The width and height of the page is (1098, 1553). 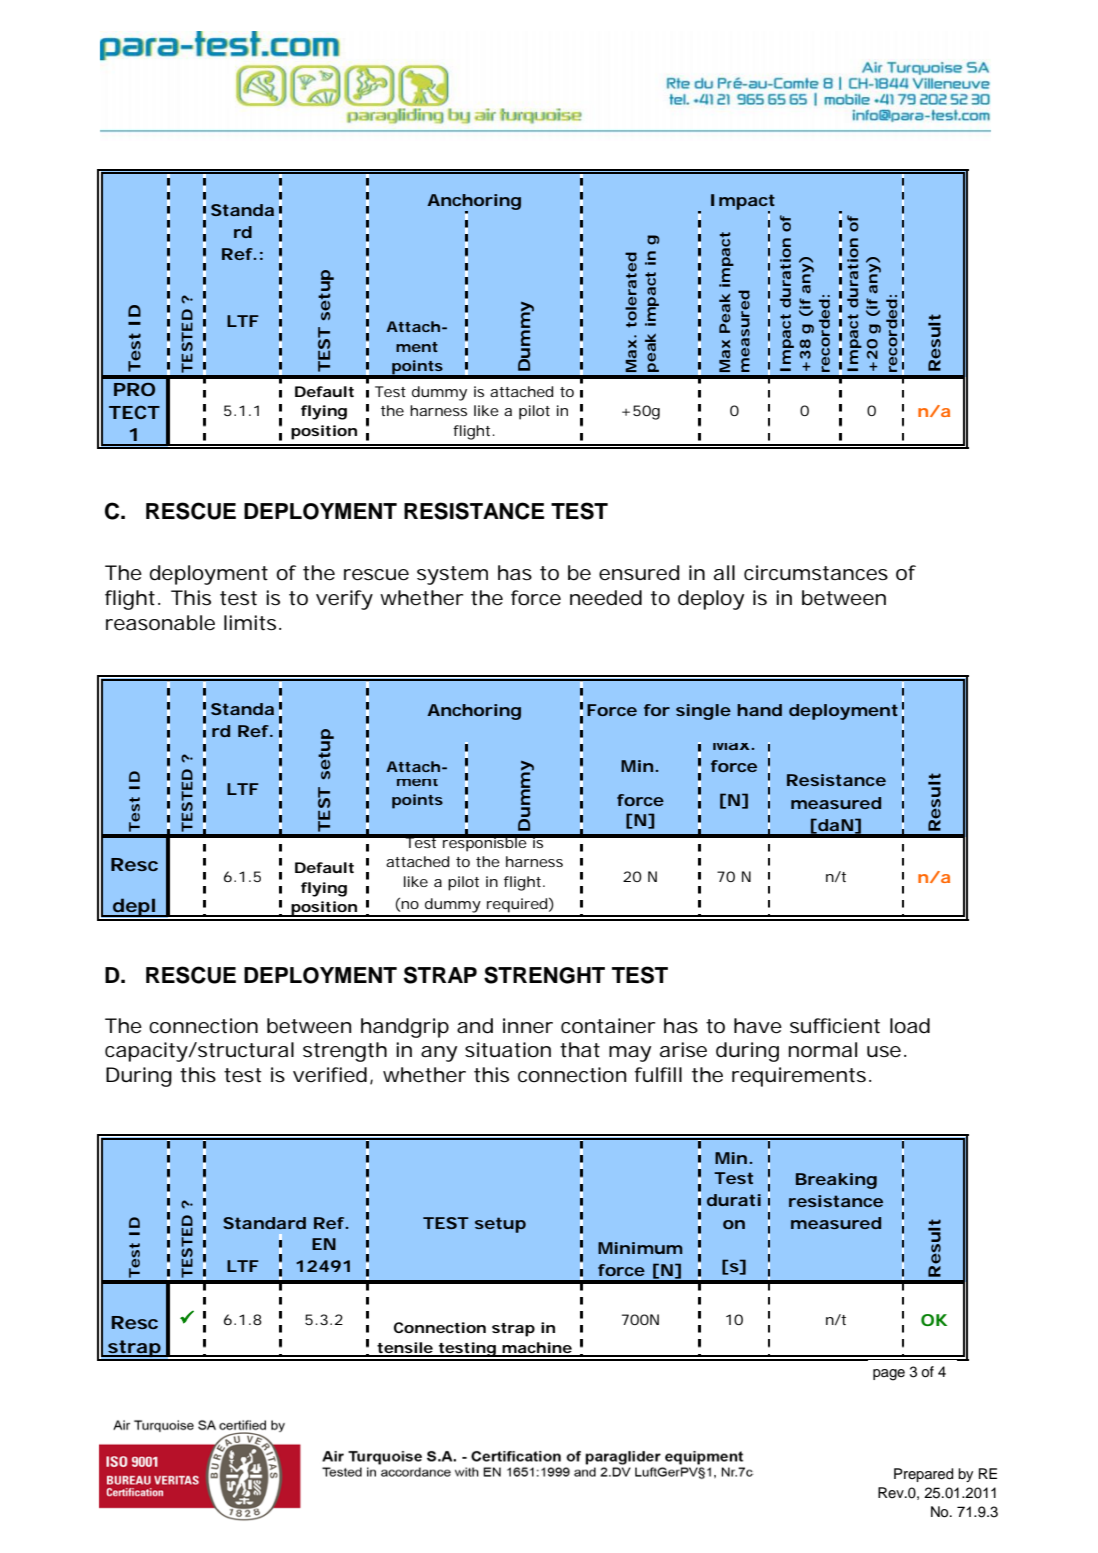 What do you see at coordinates (345, 1052) in the page?
I see `strength` at bounding box center [345, 1052].
